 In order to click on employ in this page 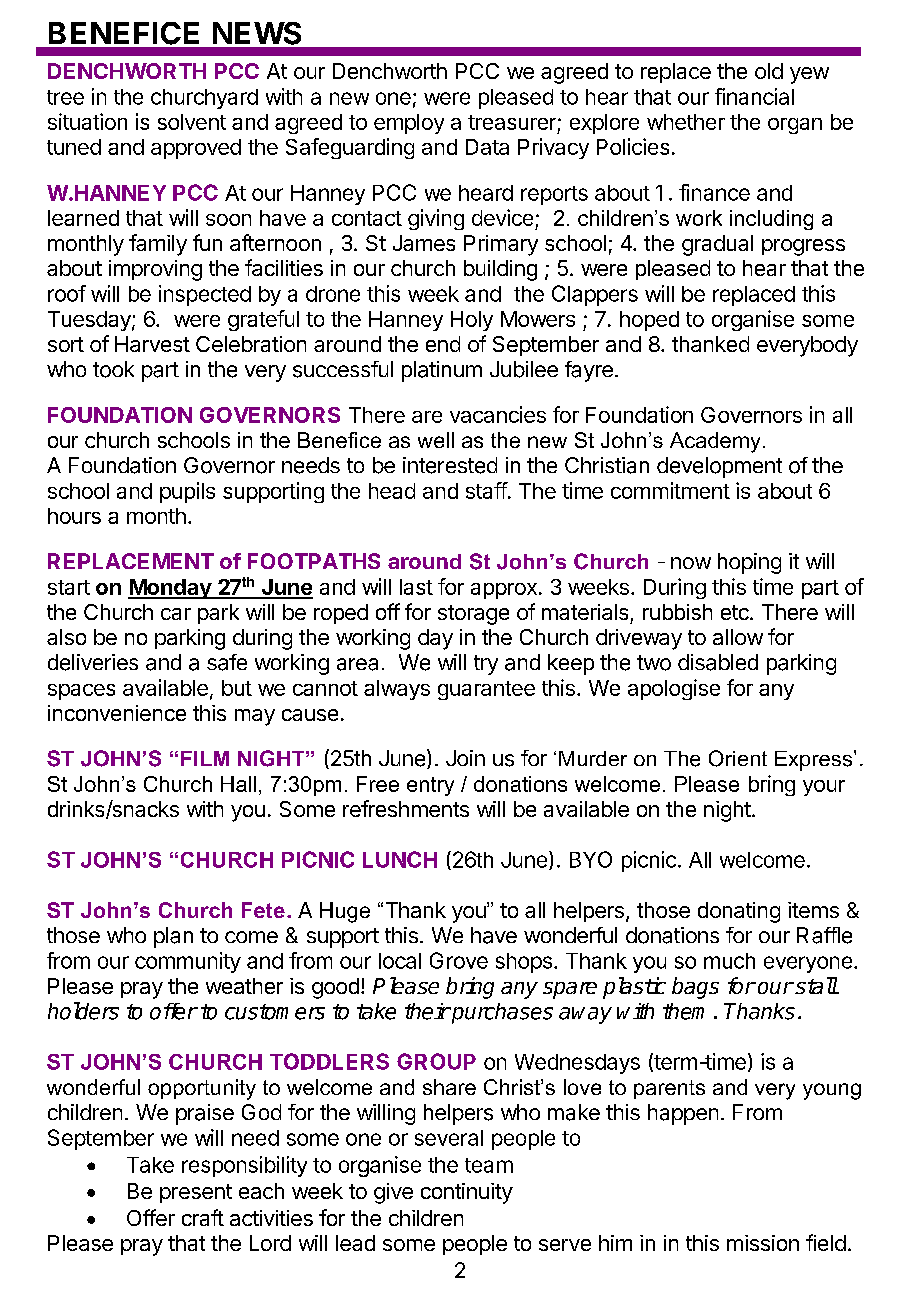, I will do `click(409, 124)`.
